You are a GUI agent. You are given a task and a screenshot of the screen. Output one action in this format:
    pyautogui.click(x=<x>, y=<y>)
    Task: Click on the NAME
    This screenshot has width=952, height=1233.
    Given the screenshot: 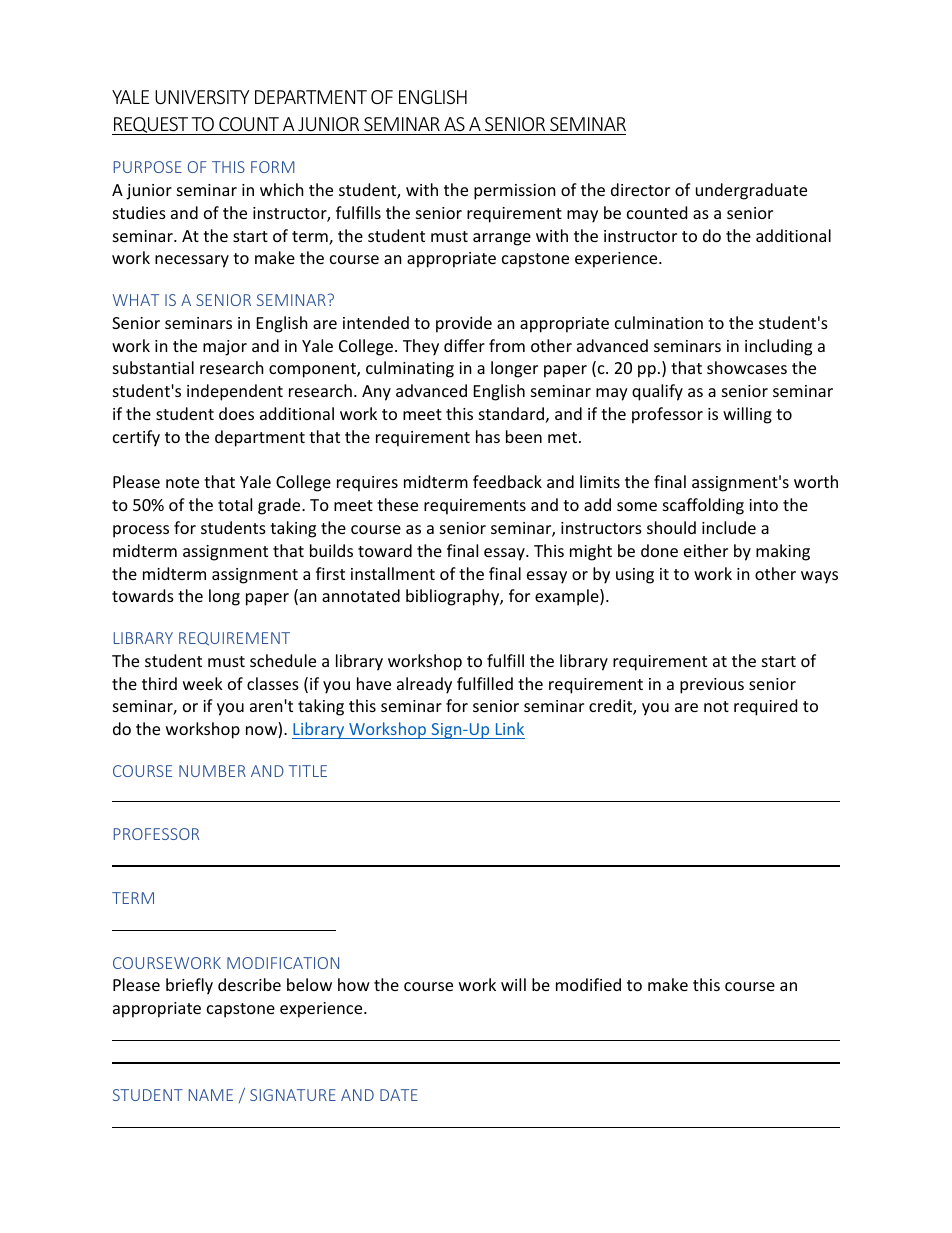 What is the action you would take?
    pyautogui.click(x=211, y=1095)
